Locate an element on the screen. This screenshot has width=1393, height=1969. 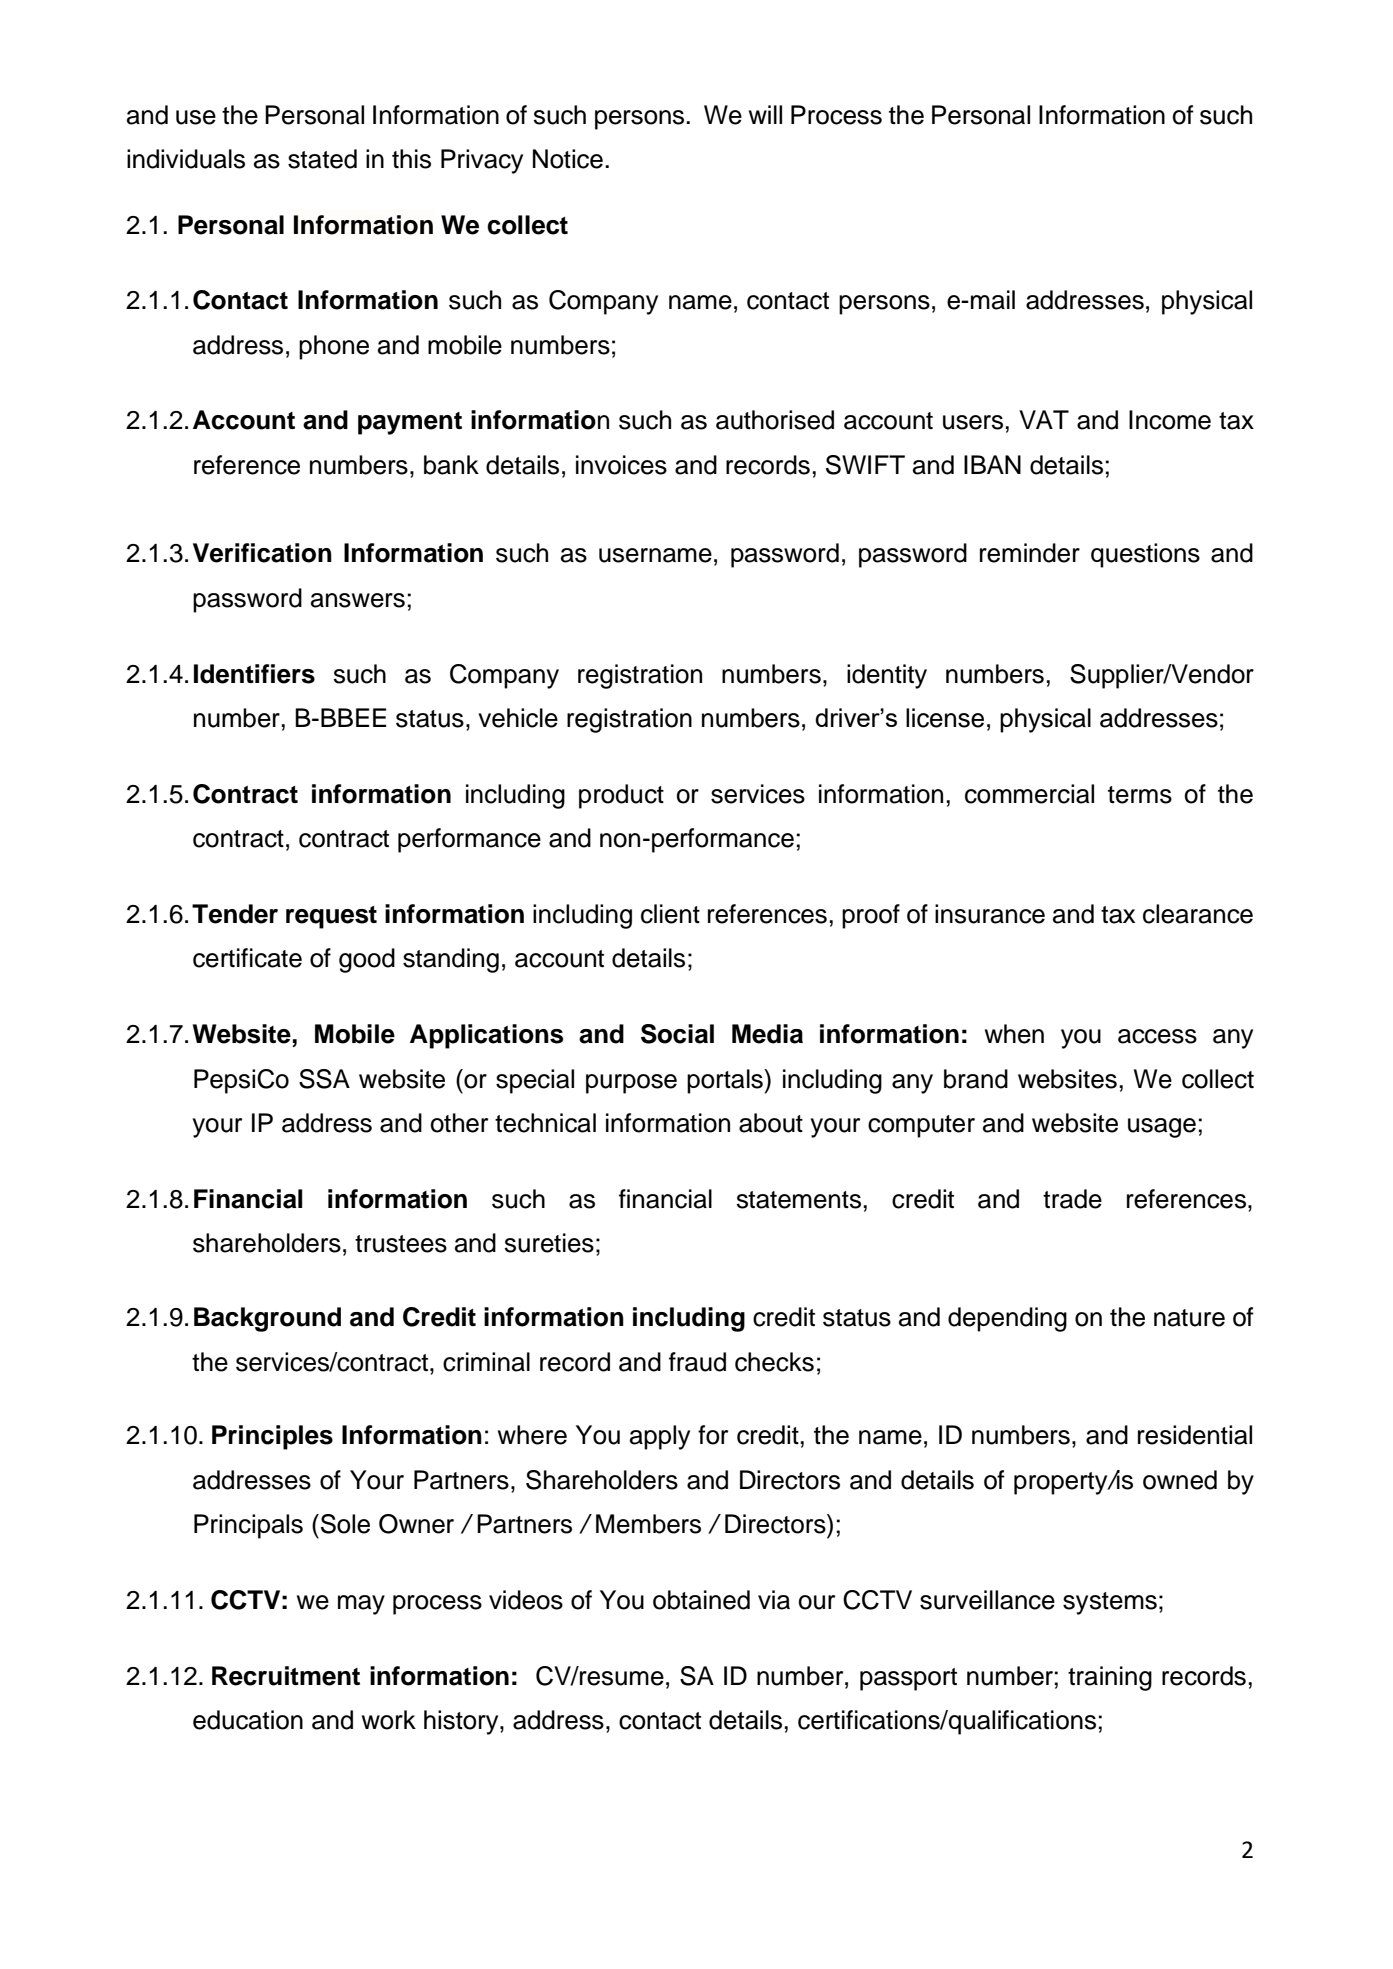
insurance is located at coordinates (990, 914).
